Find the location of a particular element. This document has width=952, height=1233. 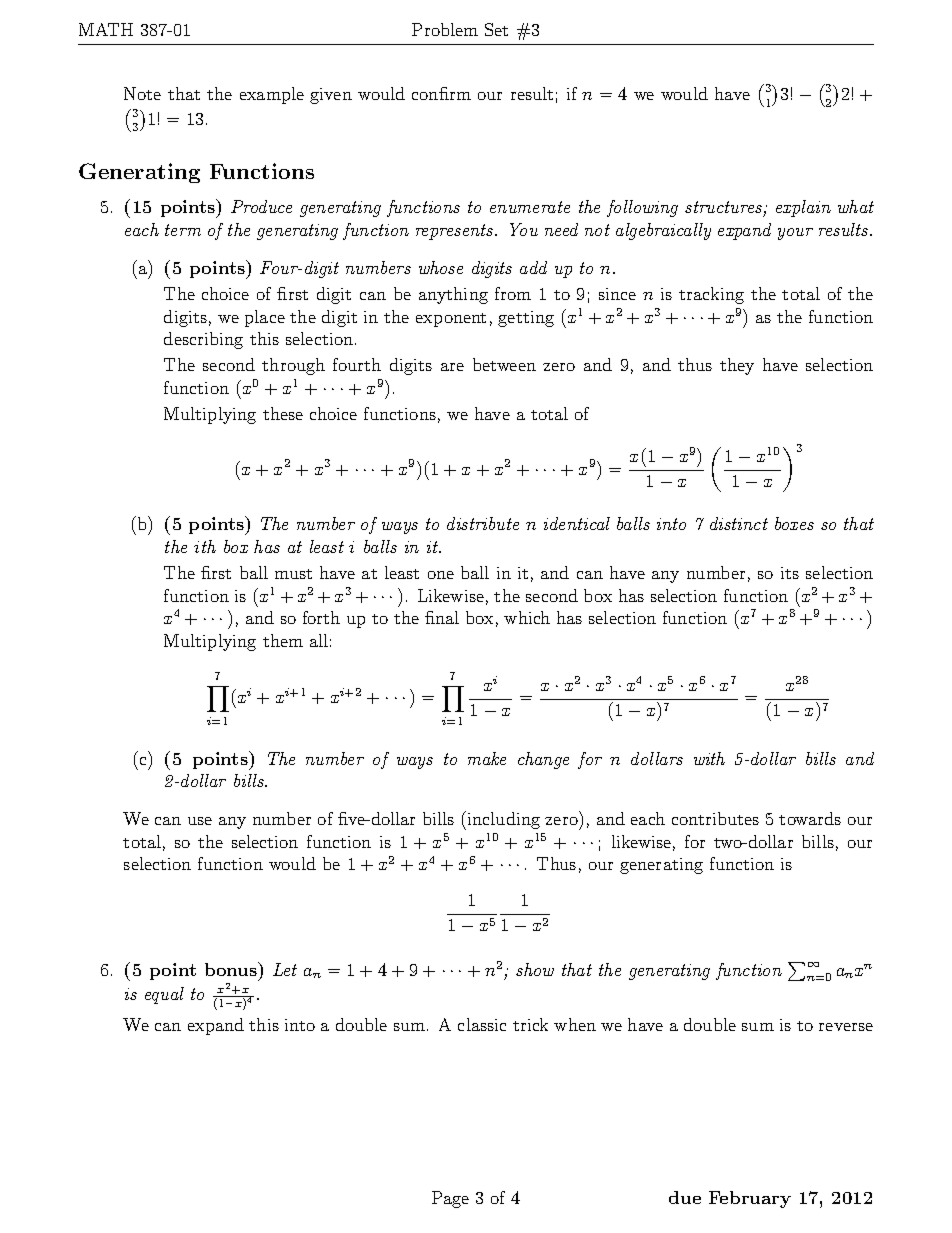

equal is located at coordinates (164, 995).
